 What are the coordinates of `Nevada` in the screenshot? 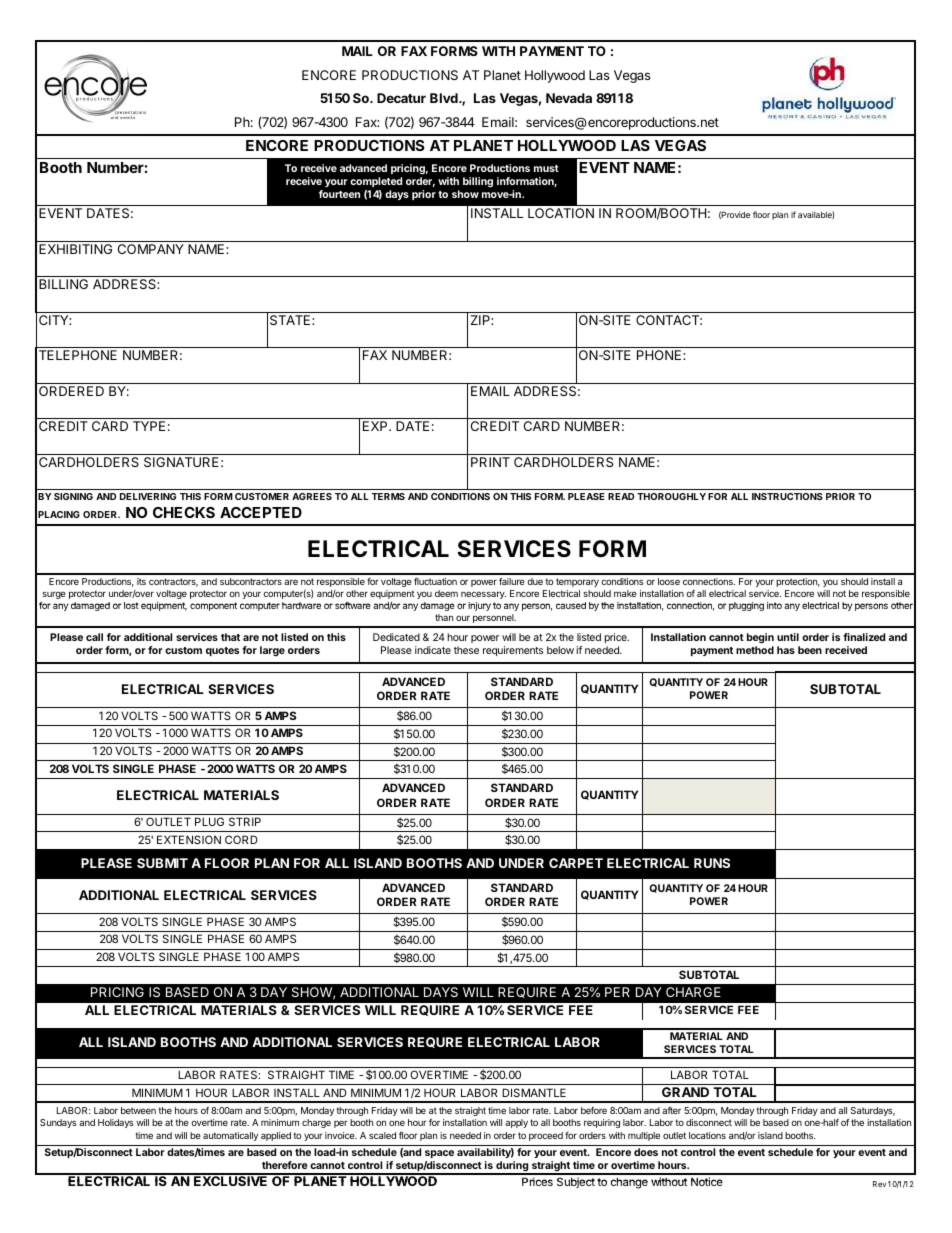 It's located at (569, 98).
